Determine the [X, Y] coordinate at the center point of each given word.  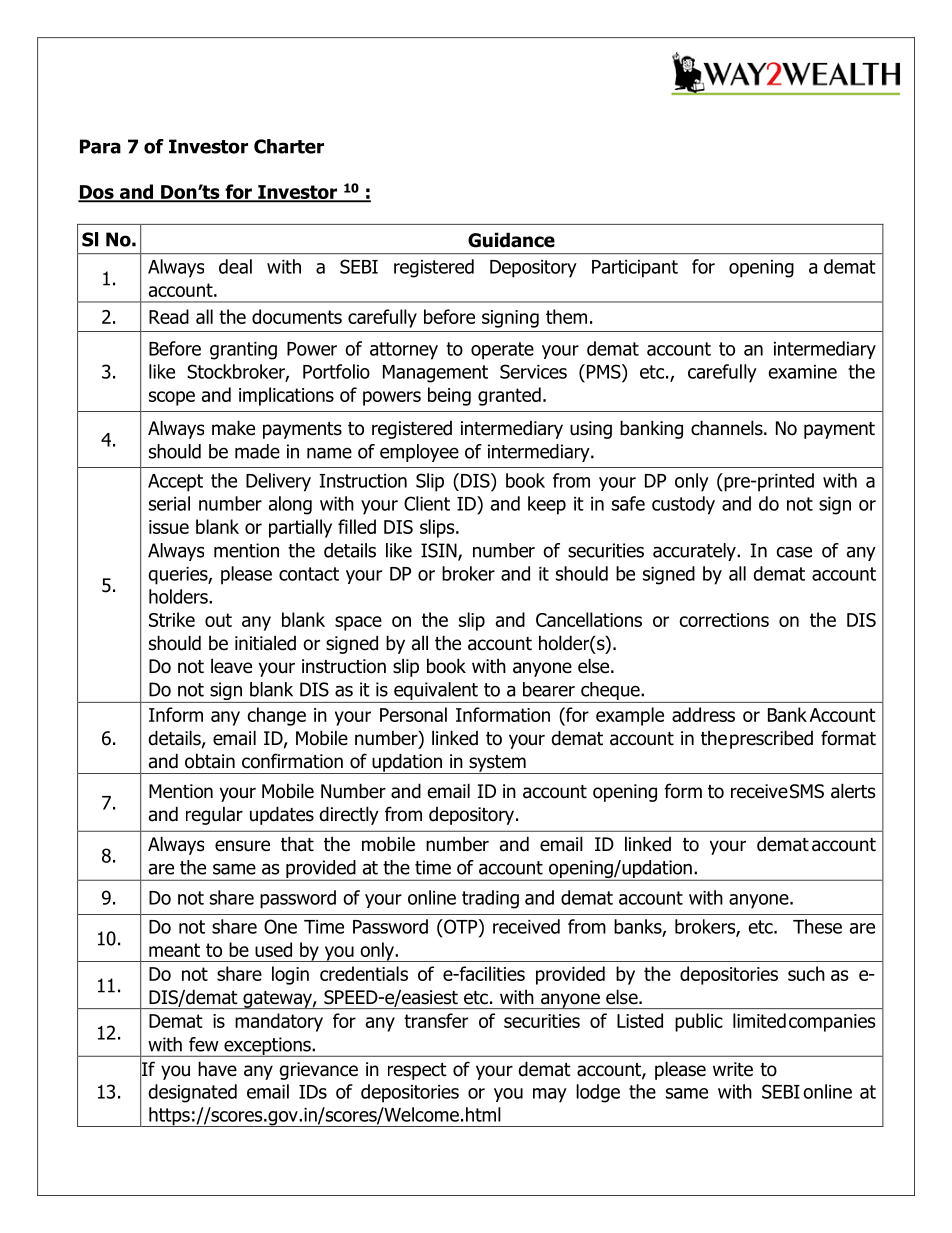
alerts [853, 791]
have [217, 1069]
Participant [635, 269]
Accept [175, 483]
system [497, 764]
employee [419, 453]
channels [728, 428]
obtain [210, 761]
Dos [97, 193]
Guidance [511, 240]
